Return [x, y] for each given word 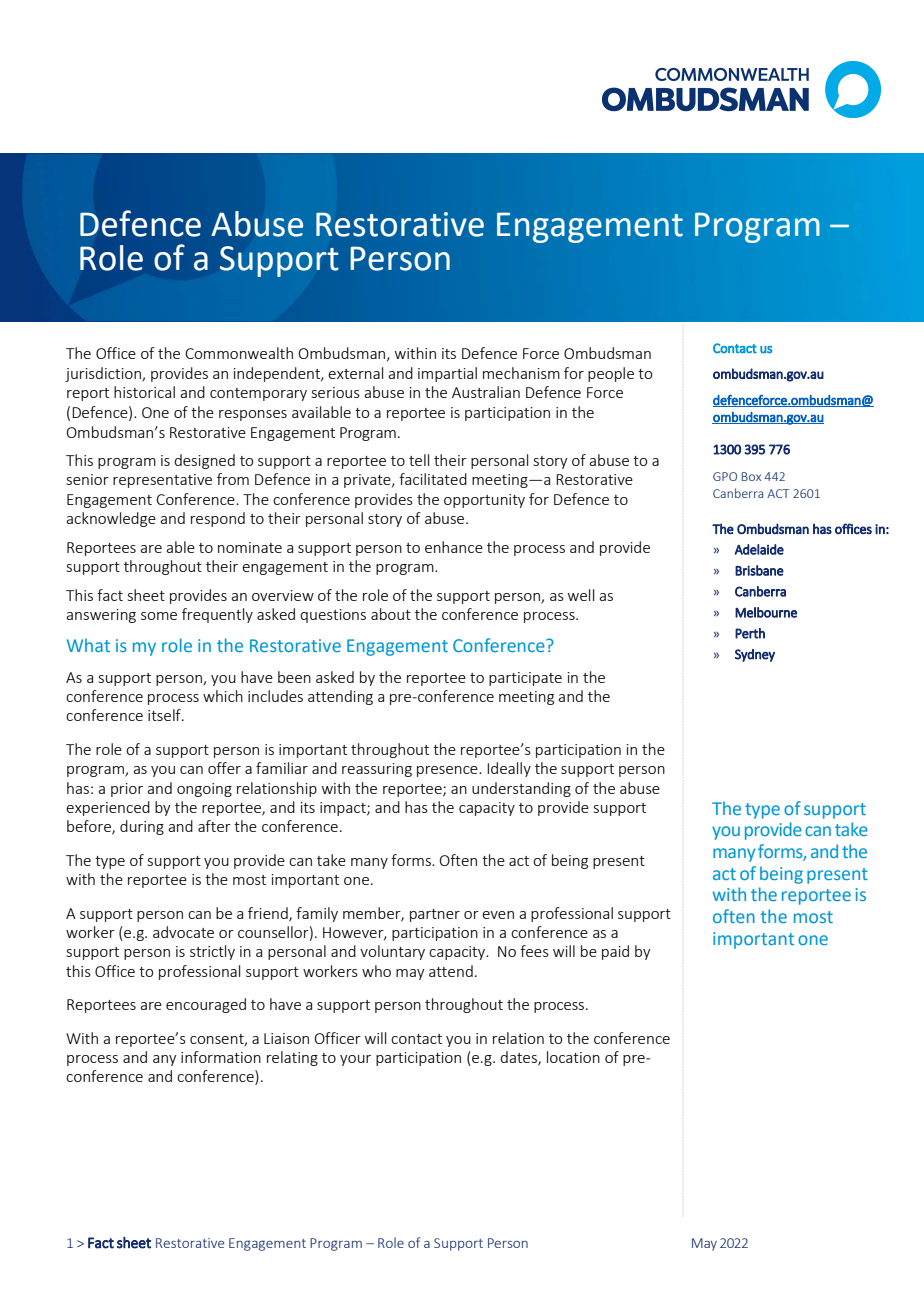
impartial [447, 374]
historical [144, 392]
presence [448, 771]
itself [165, 715]
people [611, 374]
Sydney [755, 655]
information [221, 1057]
